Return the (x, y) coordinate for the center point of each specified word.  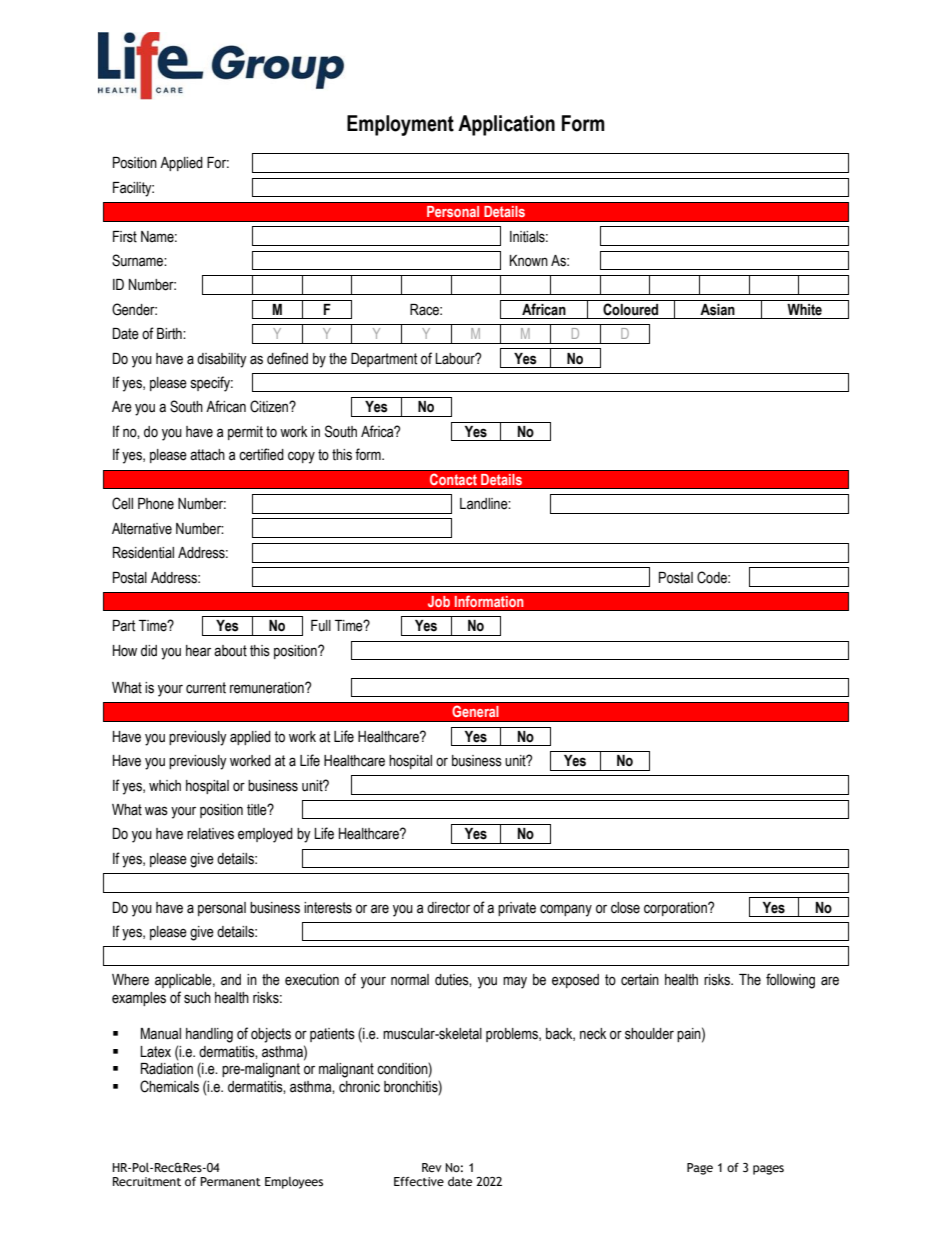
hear (198, 651)
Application (506, 125)
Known (529, 261)
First (125, 237)
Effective (419, 1182)
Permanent (230, 1182)
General (475, 711)
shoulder (649, 1034)
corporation (676, 909)
